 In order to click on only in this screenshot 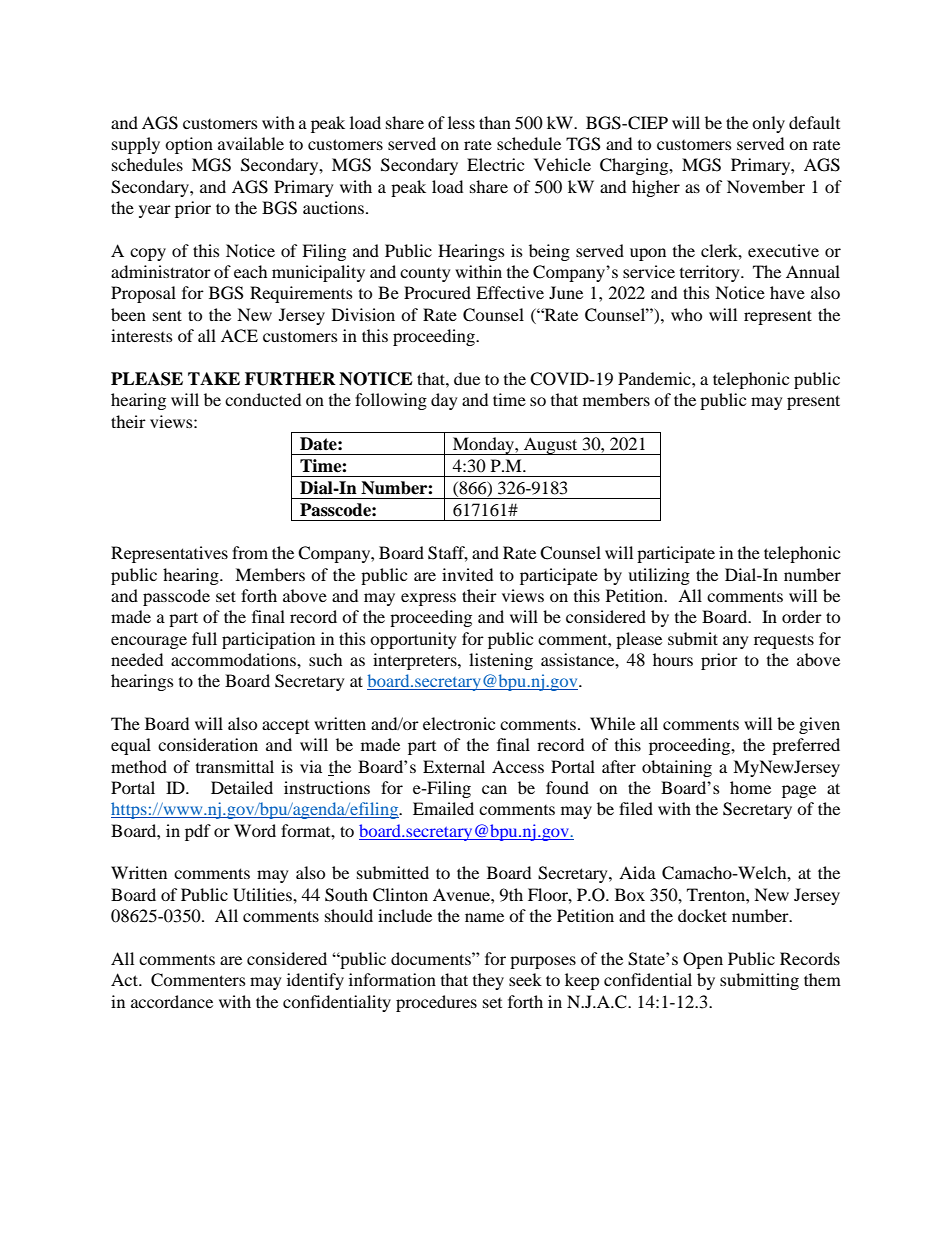, I will do `click(768, 124)`.
